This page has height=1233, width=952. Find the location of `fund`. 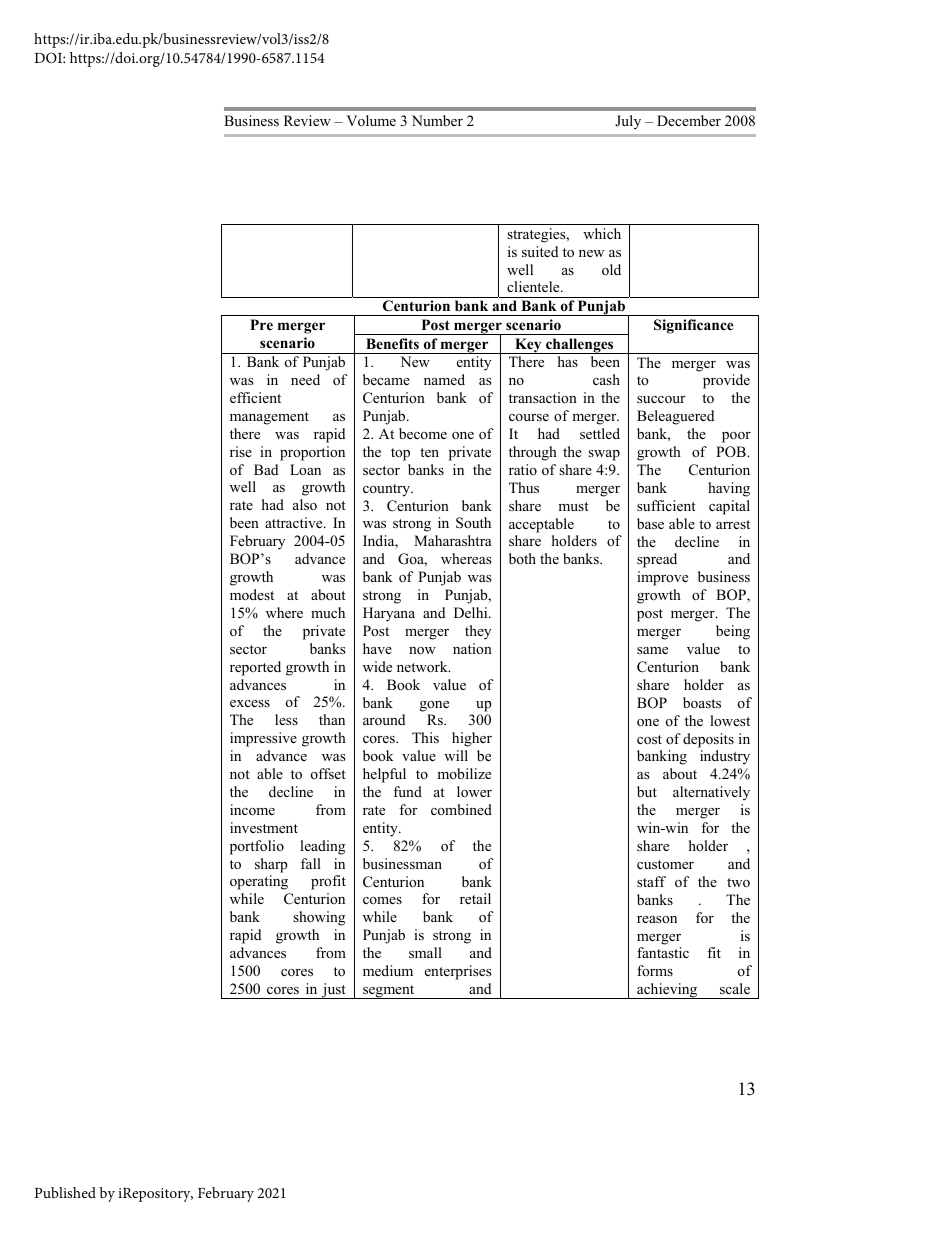

fund is located at coordinates (407, 791).
